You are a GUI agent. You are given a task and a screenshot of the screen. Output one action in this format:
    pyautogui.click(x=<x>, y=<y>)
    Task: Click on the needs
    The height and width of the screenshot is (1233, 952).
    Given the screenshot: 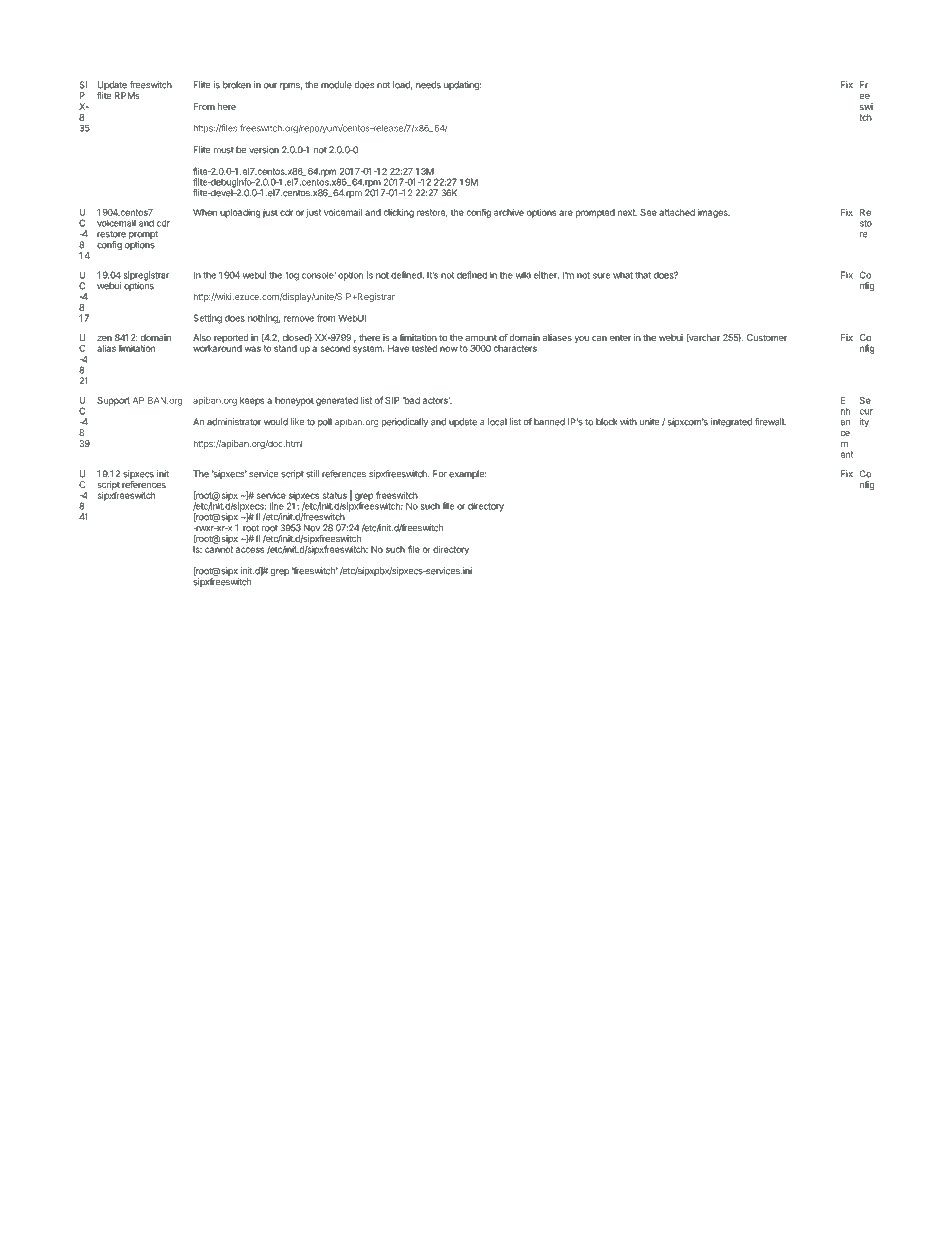 What is the action you would take?
    pyautogui.click(x=428, y=85)
